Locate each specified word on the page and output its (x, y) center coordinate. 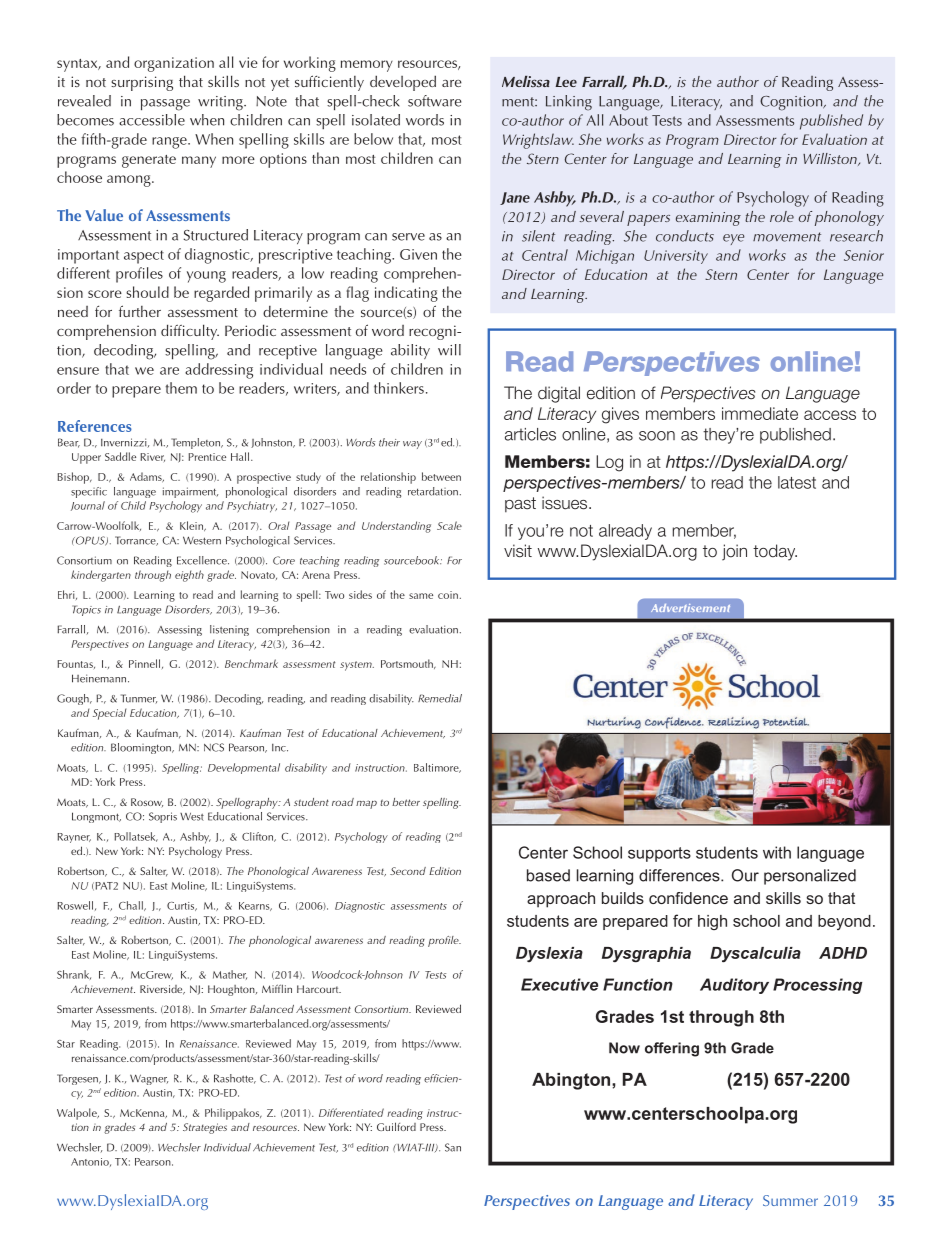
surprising (142, 83)
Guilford (396, 1126)
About (628, 120)
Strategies (205, 1128)
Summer (790, 1200)
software (435, 101)
